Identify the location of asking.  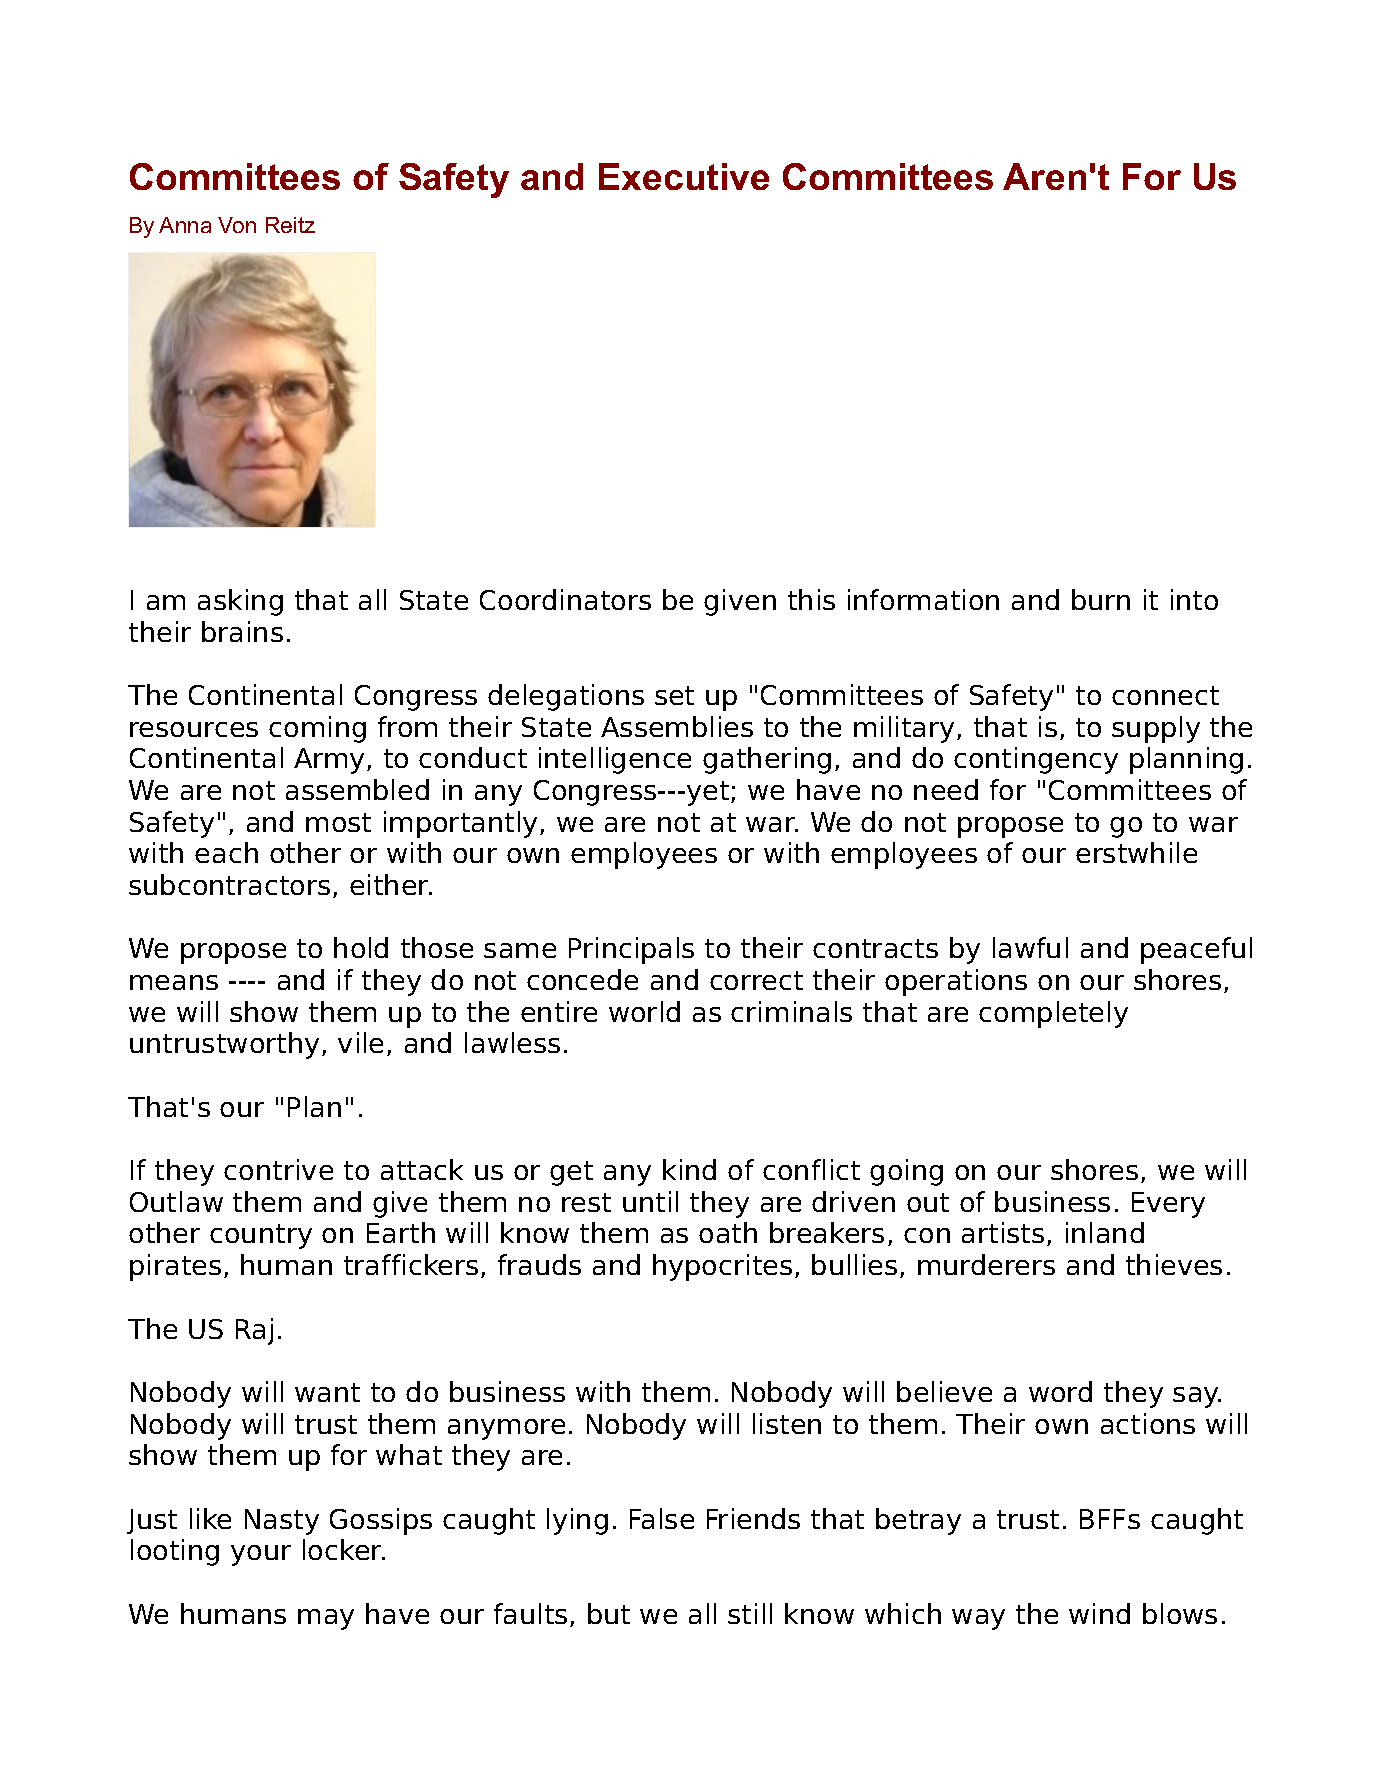
(240, 602).
